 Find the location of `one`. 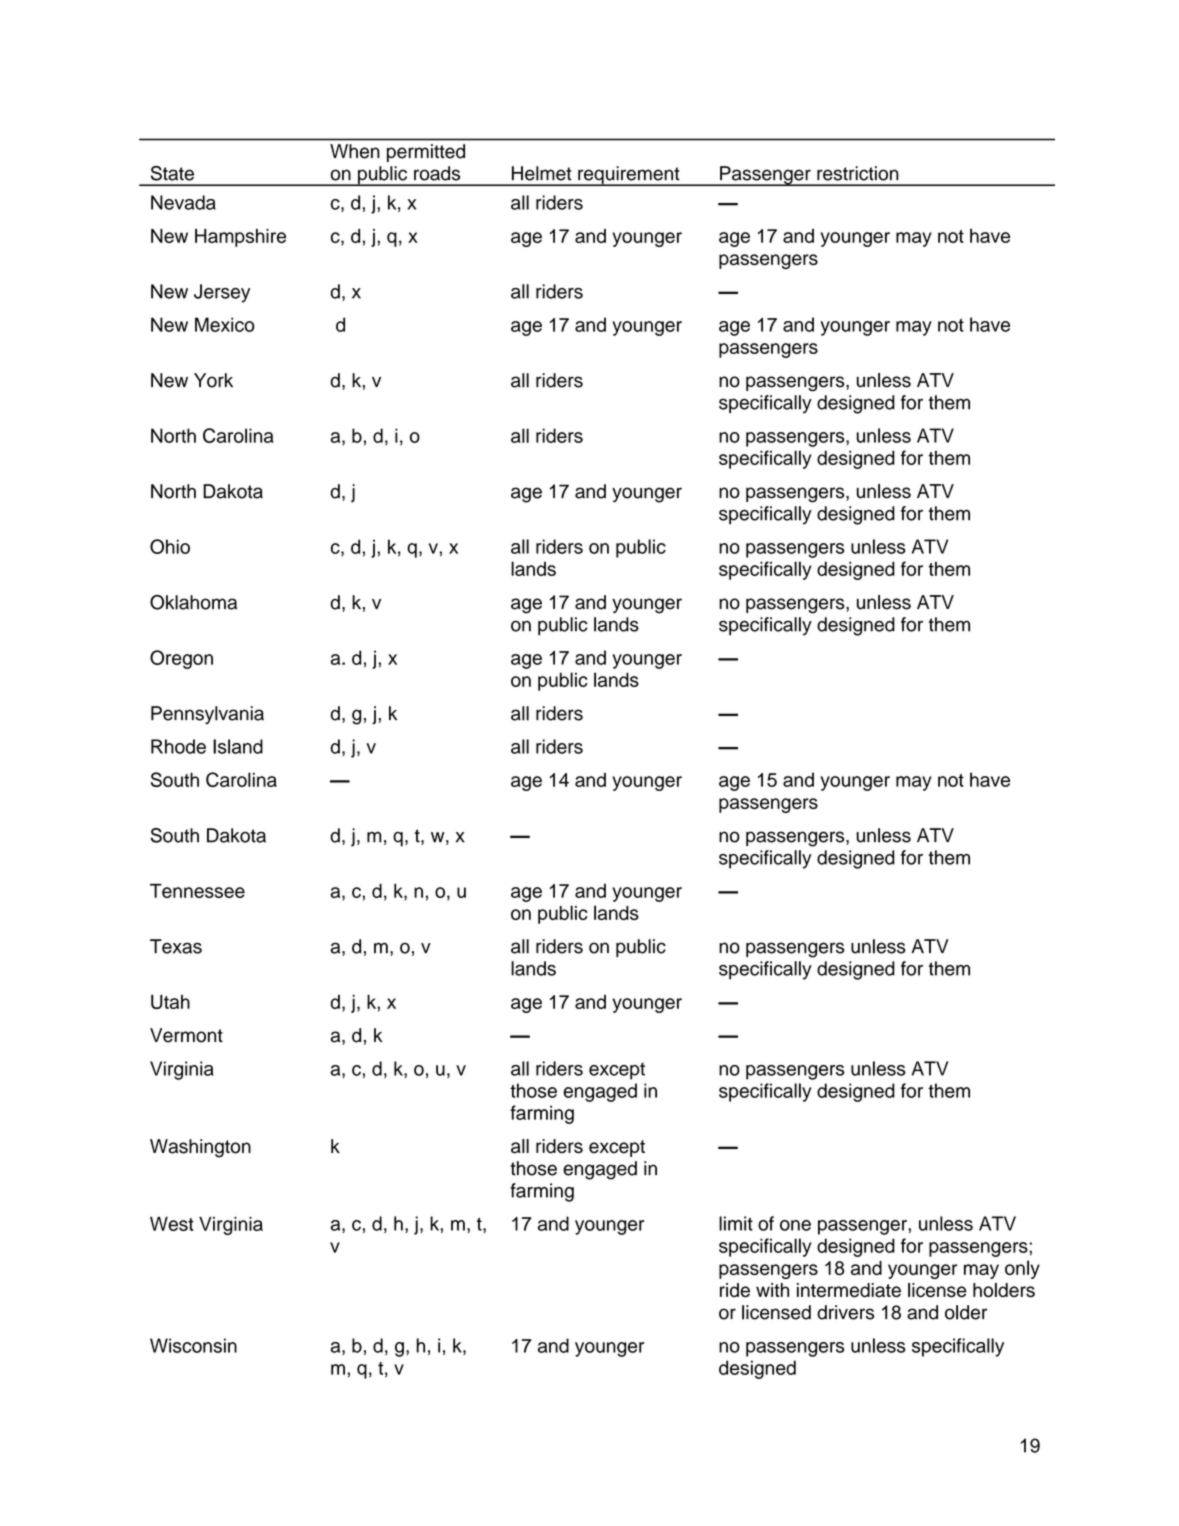

one is located at coordinates (795, 1225).
